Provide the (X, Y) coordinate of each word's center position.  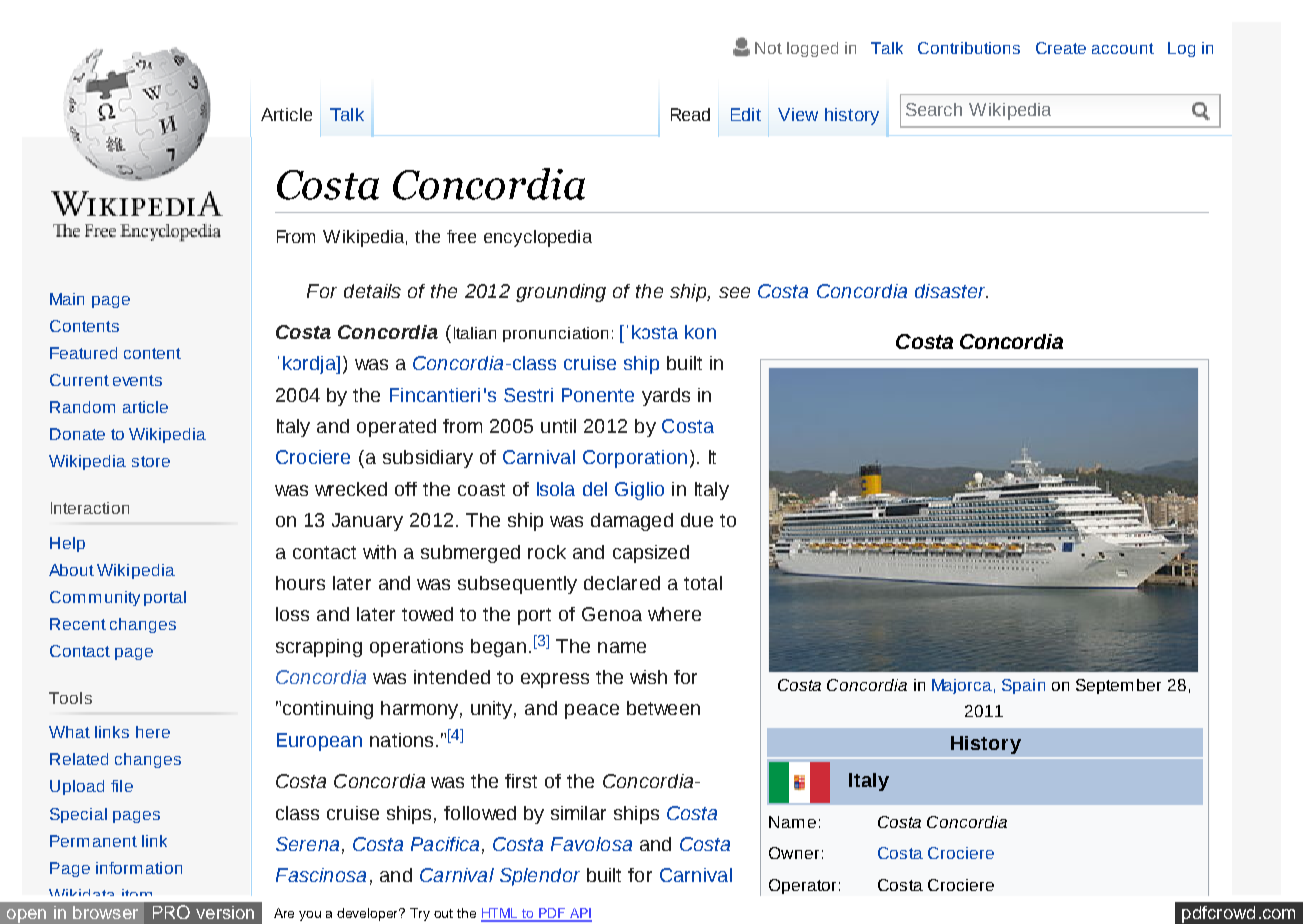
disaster (951, 291)
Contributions (969, 48)
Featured (83, 353)
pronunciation (555, 334)
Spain (1023, 686)
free (461, 236)
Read (690, 114)
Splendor (540, 877)
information (139, 868)
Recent (78, 624)
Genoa (612, 614)
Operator (802, 886)
